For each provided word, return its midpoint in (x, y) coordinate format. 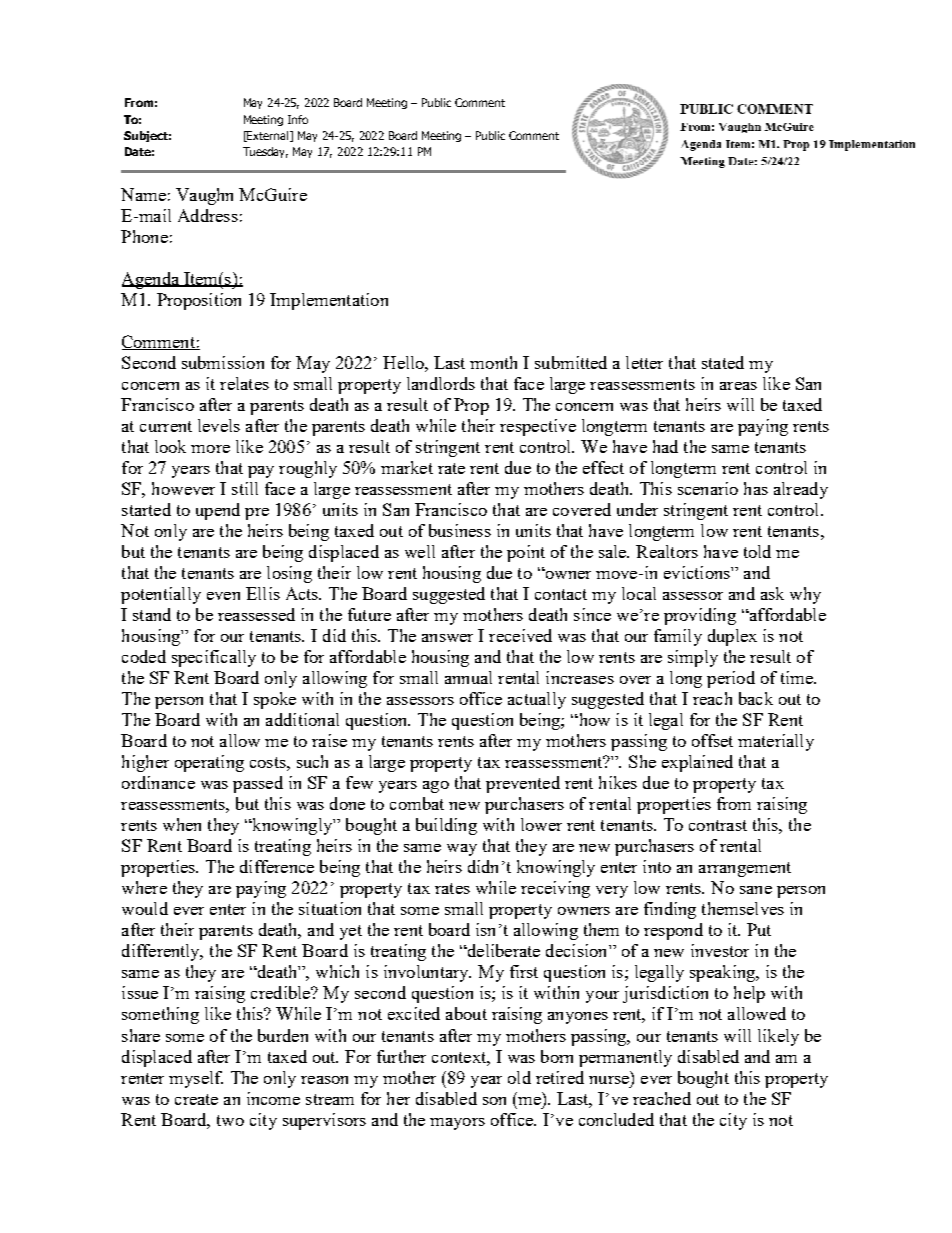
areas (738, 386)
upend (218, 511)
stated (723, 362)
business (460, 530)
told (757, 551)
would (145, 908)
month (493, 362)
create (196, 1099)
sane (756, 890)
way (462, 850)
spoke (275, 700)
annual (468, 677)
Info (298, 119)
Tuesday (265, 152)
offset (712, 740)
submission (223, 362)
